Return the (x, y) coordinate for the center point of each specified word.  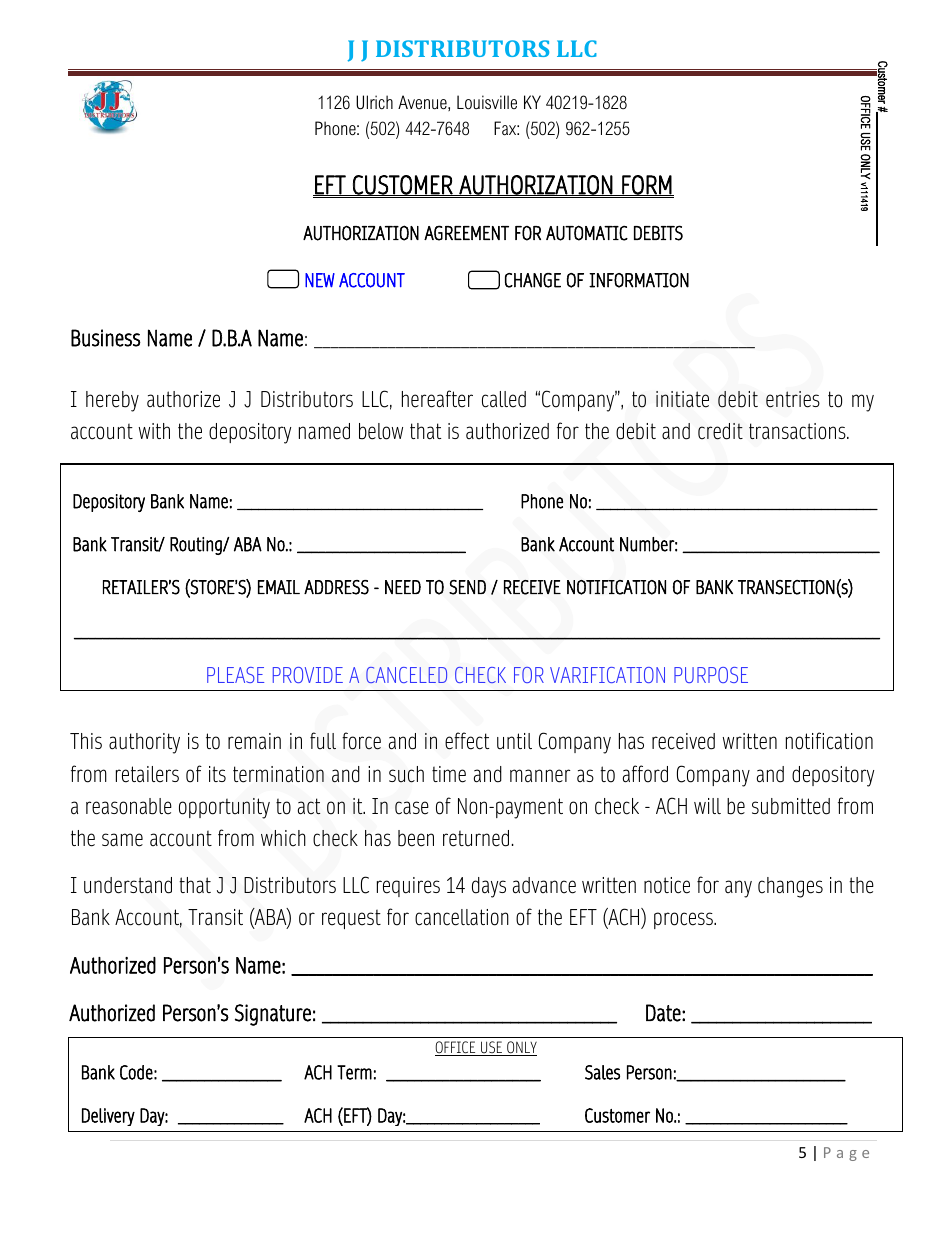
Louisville (487, 102)
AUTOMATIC (587, 233)
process (684, 920)
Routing (197, 546)
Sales (602, 1072)
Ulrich (374, 102)
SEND (467, 587)
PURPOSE (711, 675)
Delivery (108, 1117)
